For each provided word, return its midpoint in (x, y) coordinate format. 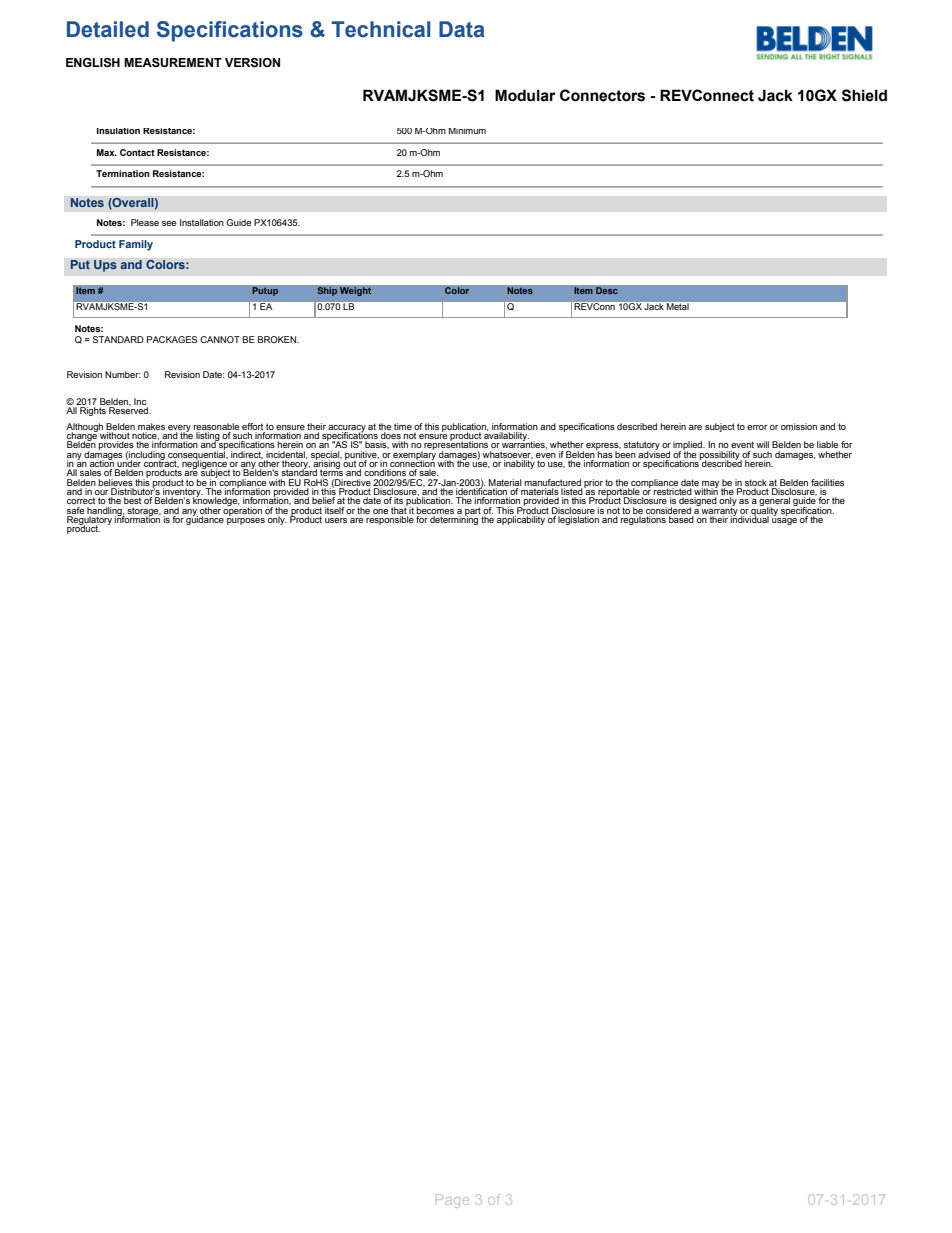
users (336, 520)
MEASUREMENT (173, 63)
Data (461, 29)
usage (784, 521)
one (380, 511)
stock (756, 482)
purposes (246, 521)
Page (452, 1201)
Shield (864, 95)
